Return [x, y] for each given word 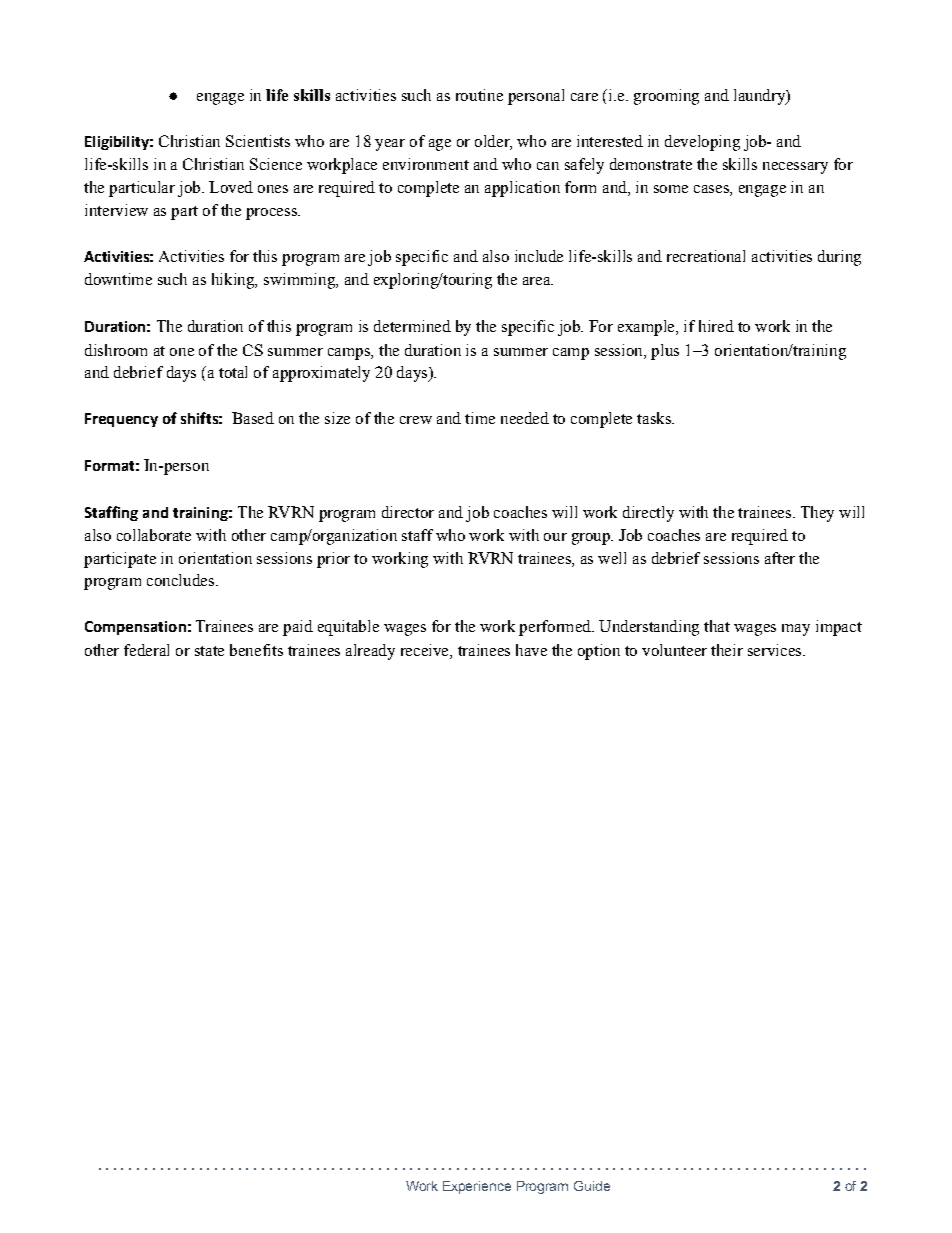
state [209, 651]
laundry [761, 97]
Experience [477, 1187]
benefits [256, 650]
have [531, 650]
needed [525, 418]
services [776, 650]
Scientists [258, 141]
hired [716, 326]
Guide [592, 1186]
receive [426, 650]
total [233, 372]
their [727, 650]
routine [479, 95]
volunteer [674, 650]
